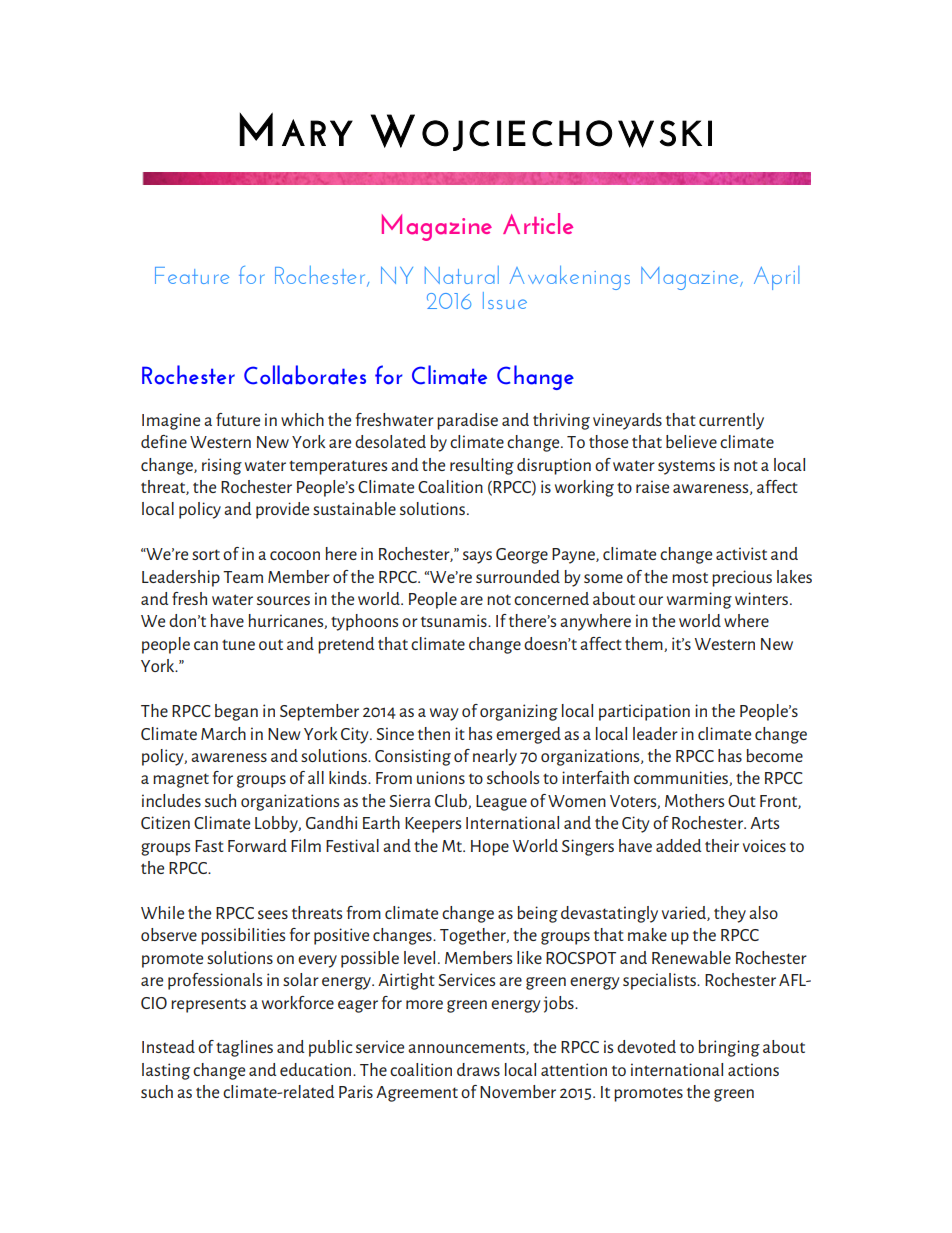 The height and width of the screenshot is (1233, 952). I want to click on resulting, so click(482, 466).
